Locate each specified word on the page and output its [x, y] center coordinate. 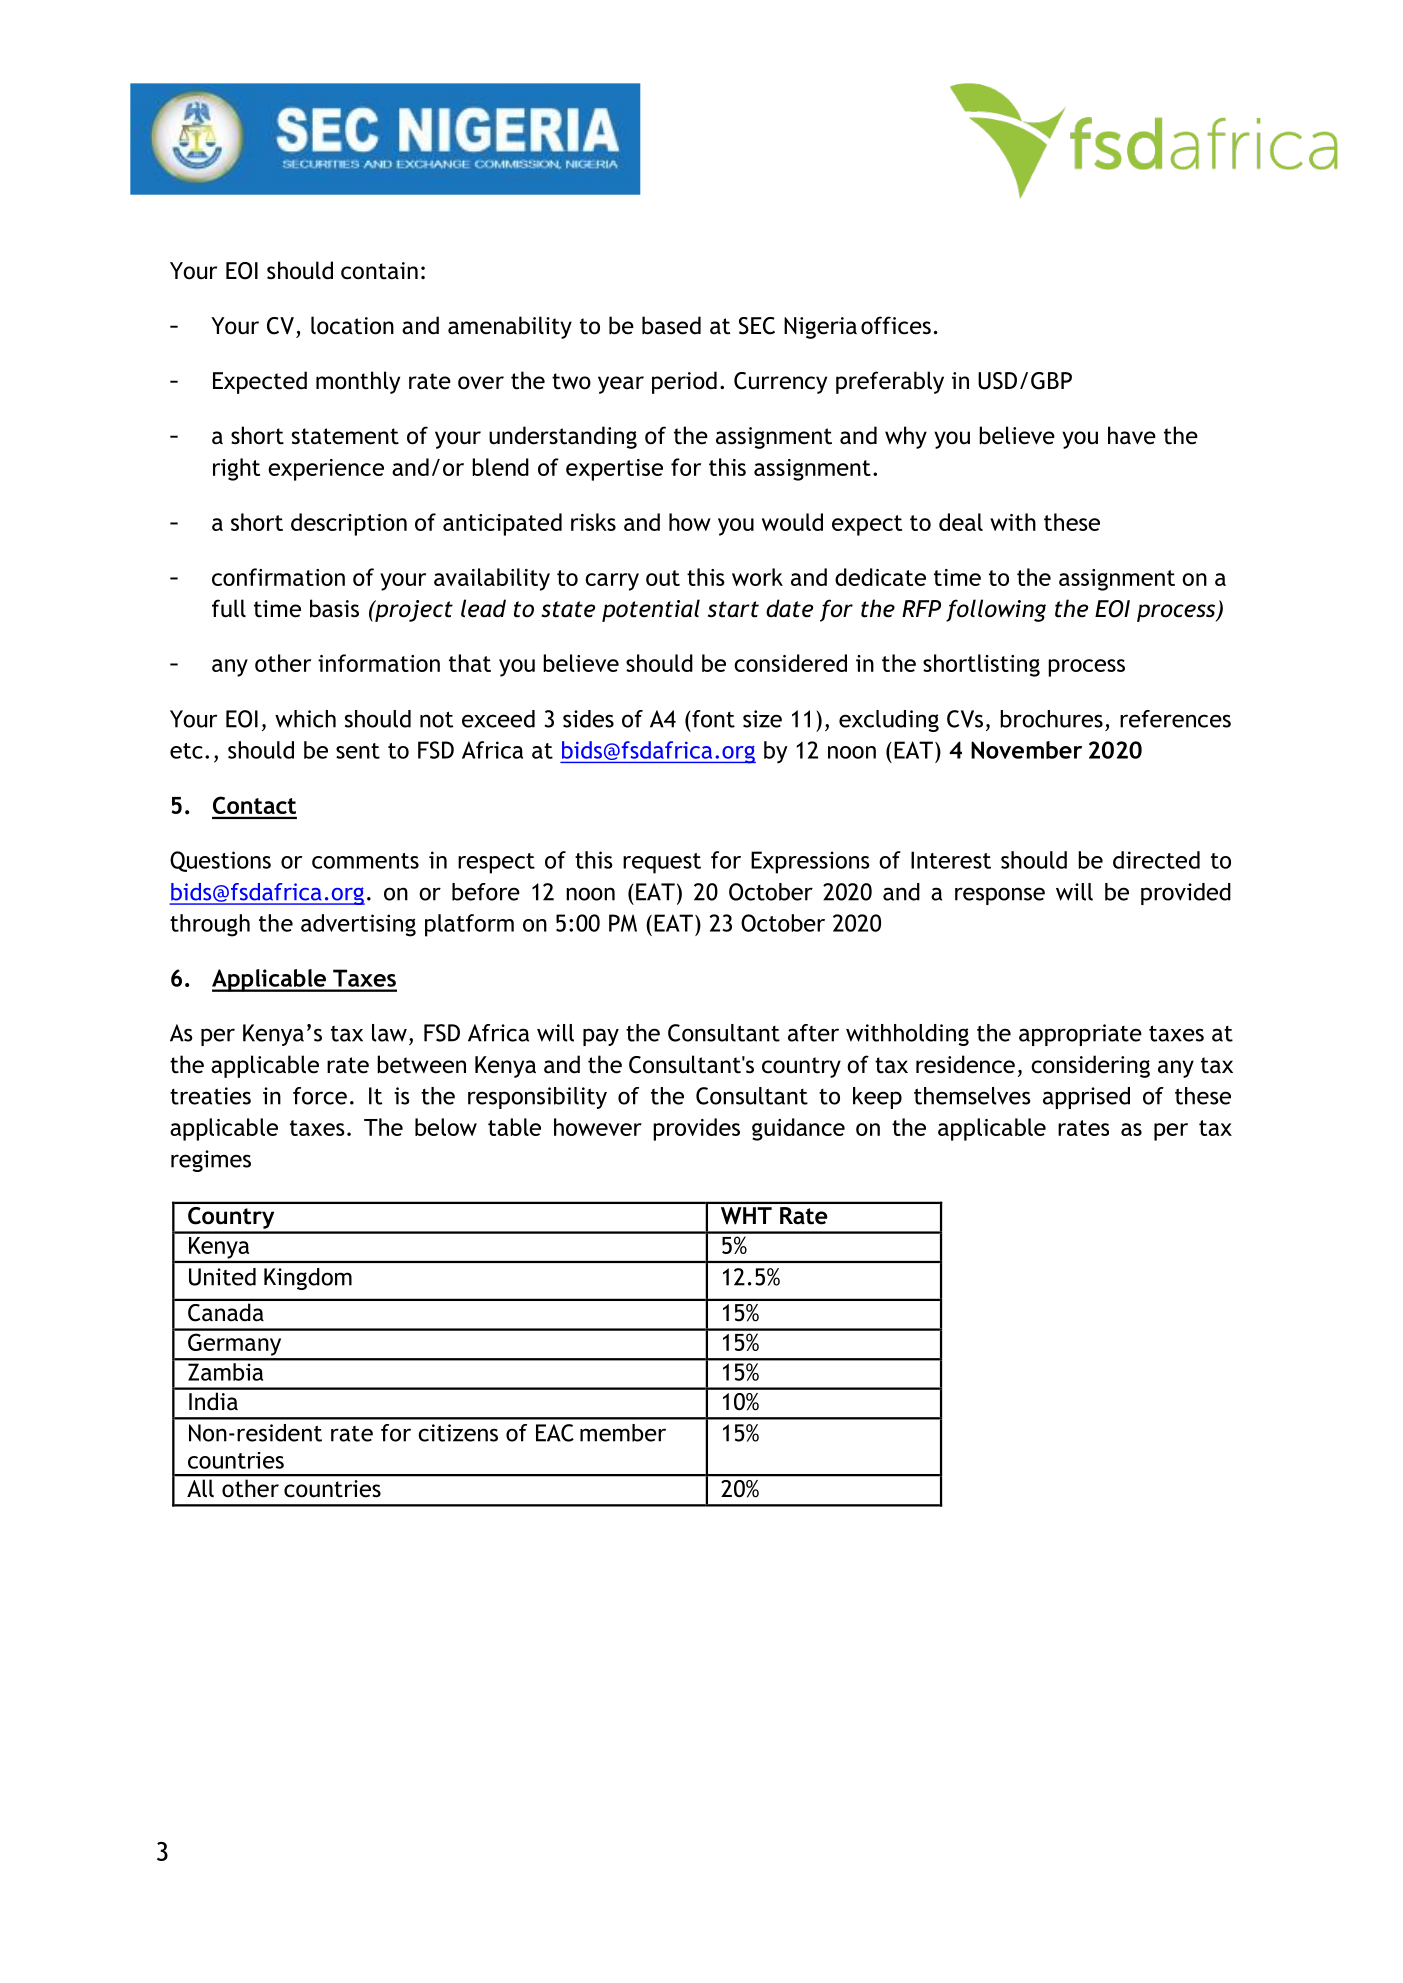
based [671, 325]
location [352, 325]
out [663, 578]
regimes [211, 1161]
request [662, 863]
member [623, 1433]
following [996, 610]
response [1000, 896]
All [200, 1488]
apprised [1086, 1098]
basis [334, 608]
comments [365, 861]
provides [696, 1129]
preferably [890, 382]
